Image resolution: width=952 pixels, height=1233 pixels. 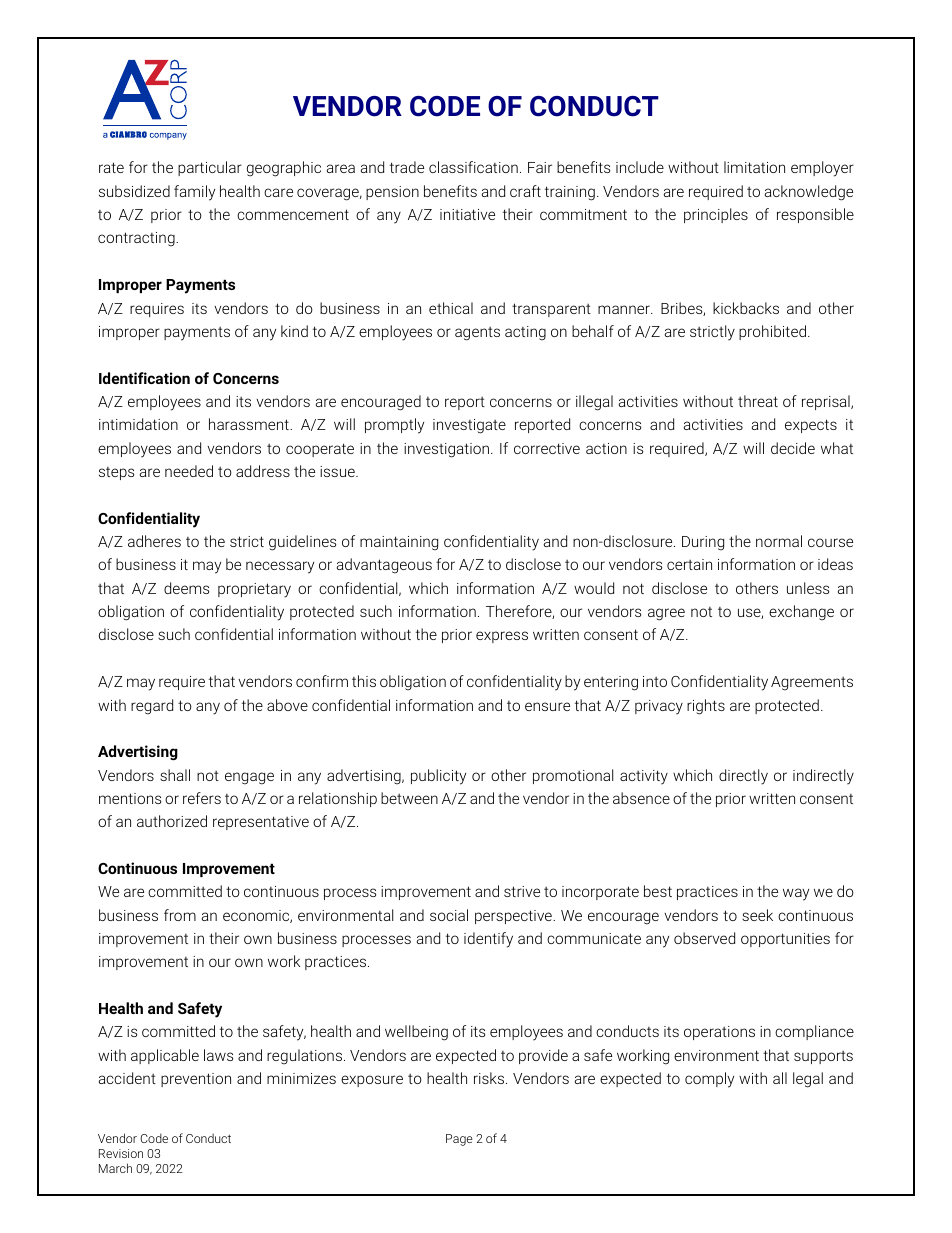 I want to click on maintaining, so click(x=399, y=543).
